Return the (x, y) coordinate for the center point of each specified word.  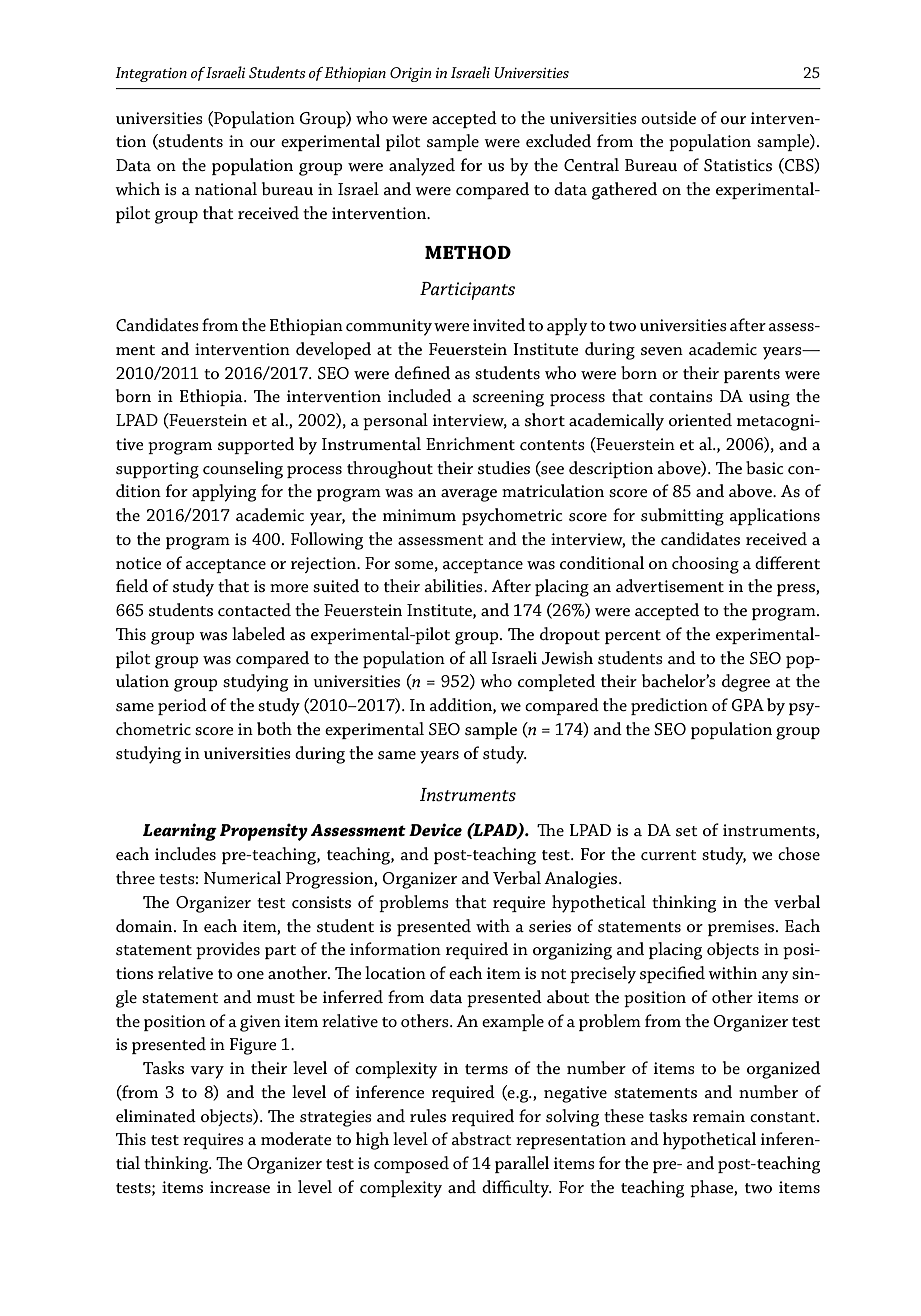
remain (719, 1116)
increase (240, 1187)
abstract (481, 1138)
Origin (410, 74)
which (137, 188)
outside (668, 117)
